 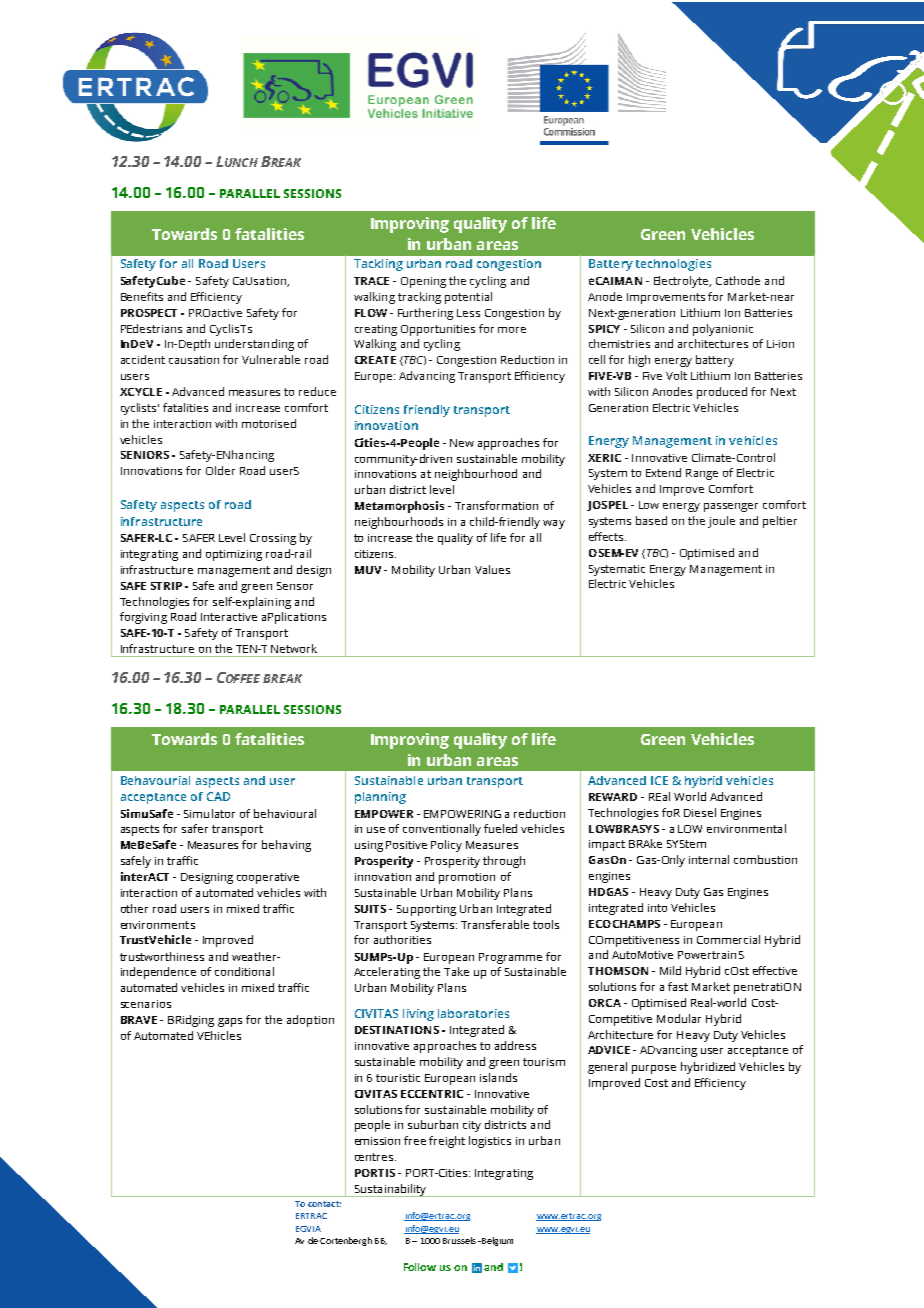 What do you see at coordinates (149, 313) in the screenshot?
I see `PROSPECT` at bounding box center [149, 313].
